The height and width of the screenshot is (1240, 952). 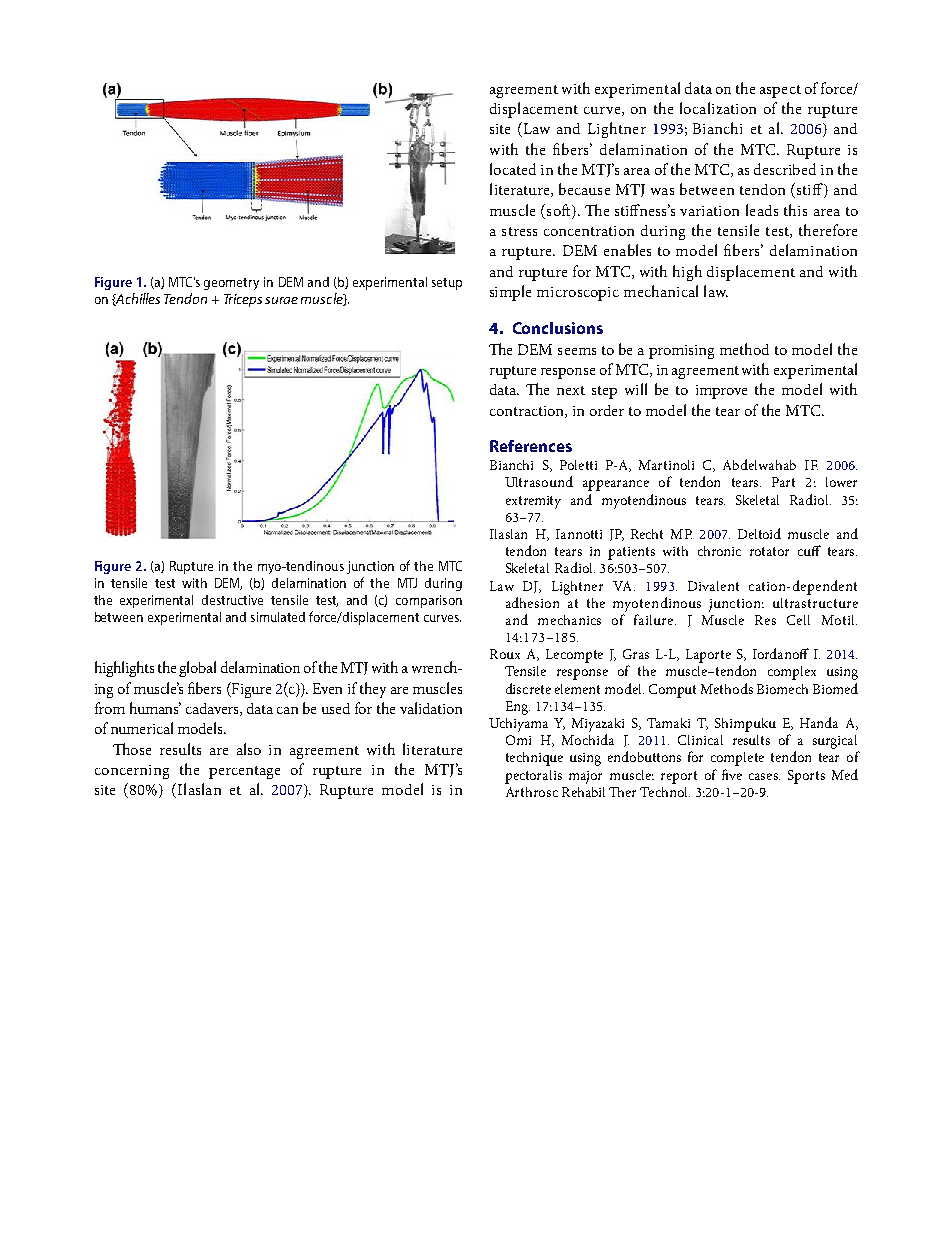 What do you see at coordinates (513, 169) in the screenshot?
I see `located` at bounding box center [513, 169].
